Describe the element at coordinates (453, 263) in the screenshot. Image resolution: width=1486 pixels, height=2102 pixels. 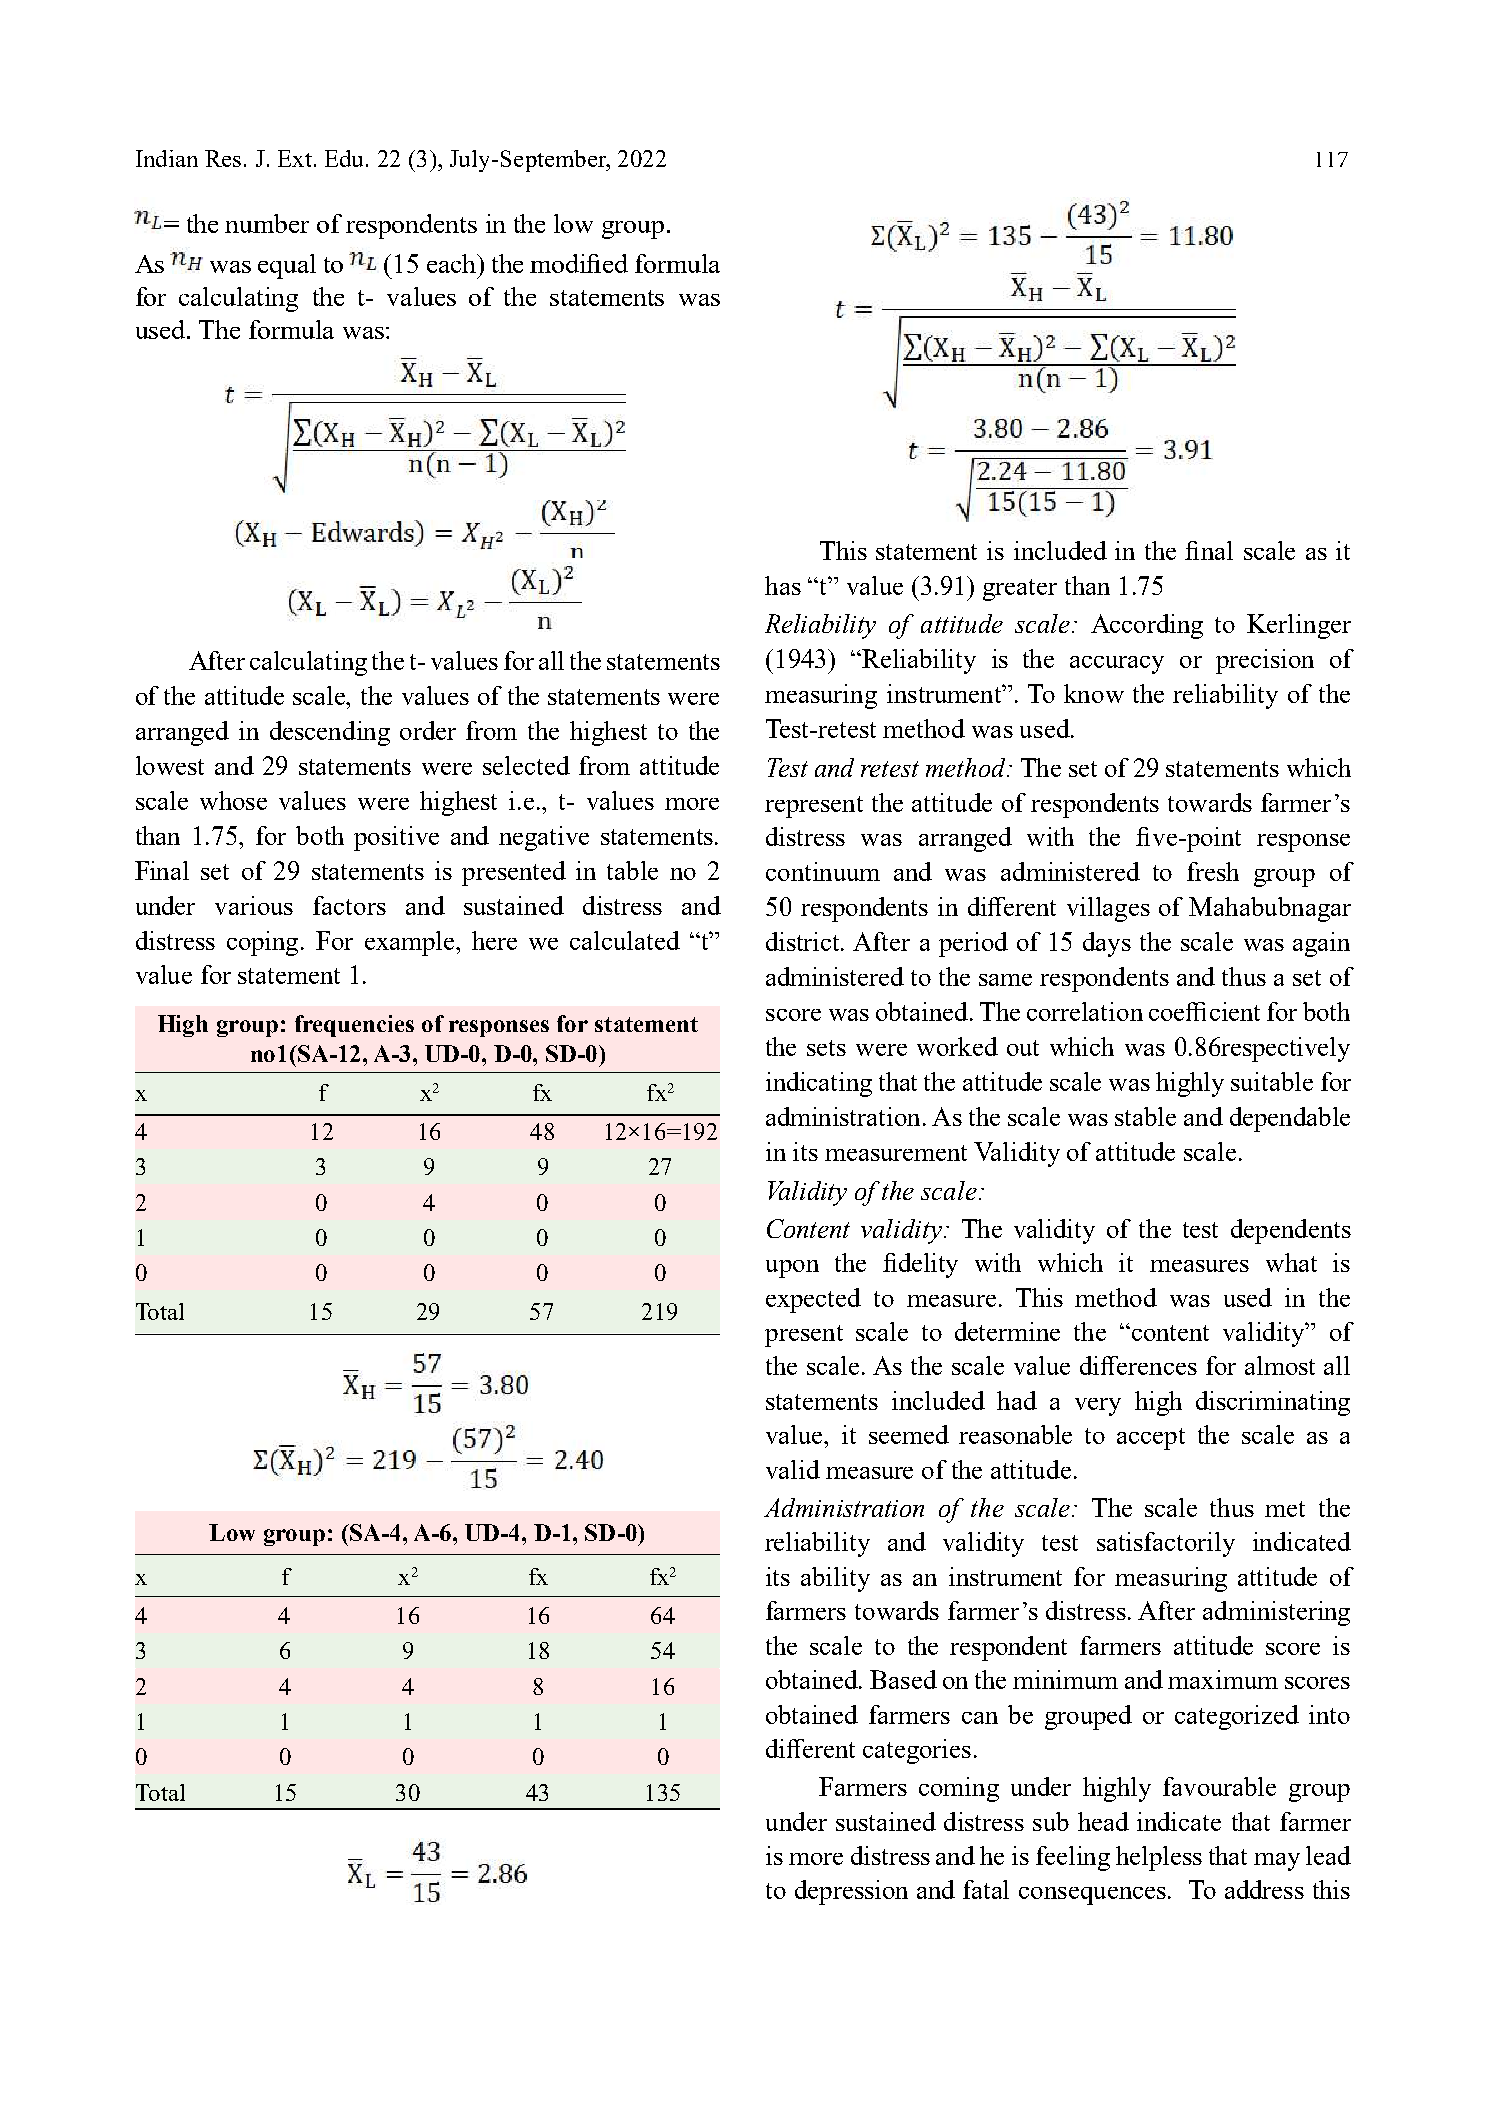
I see `each` at that location.
